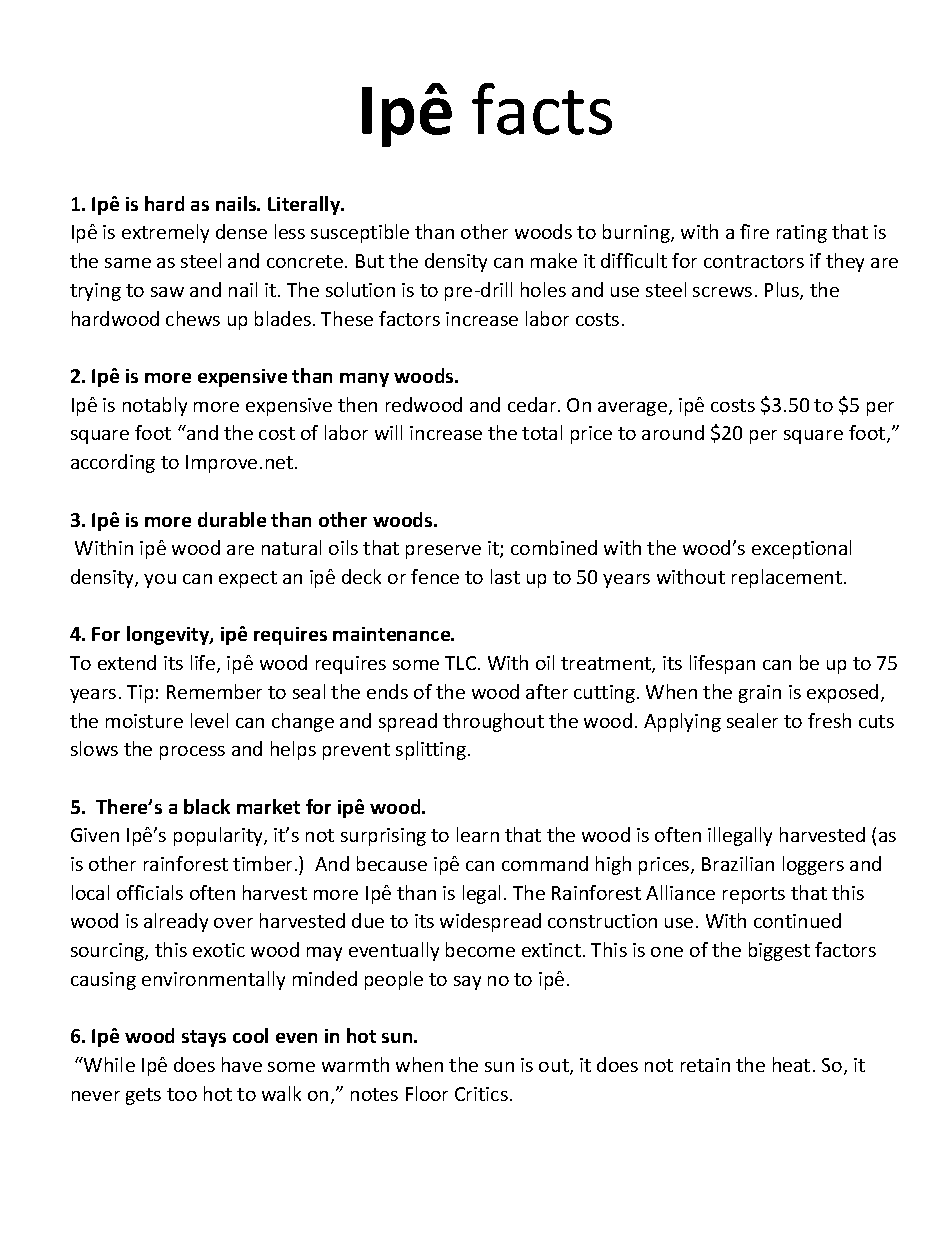 Image resolution: width=952 pixels, height=1233 pixels. Describe the element at coordinates (722, 292) in the screenshot. I see `screws` at that location.
